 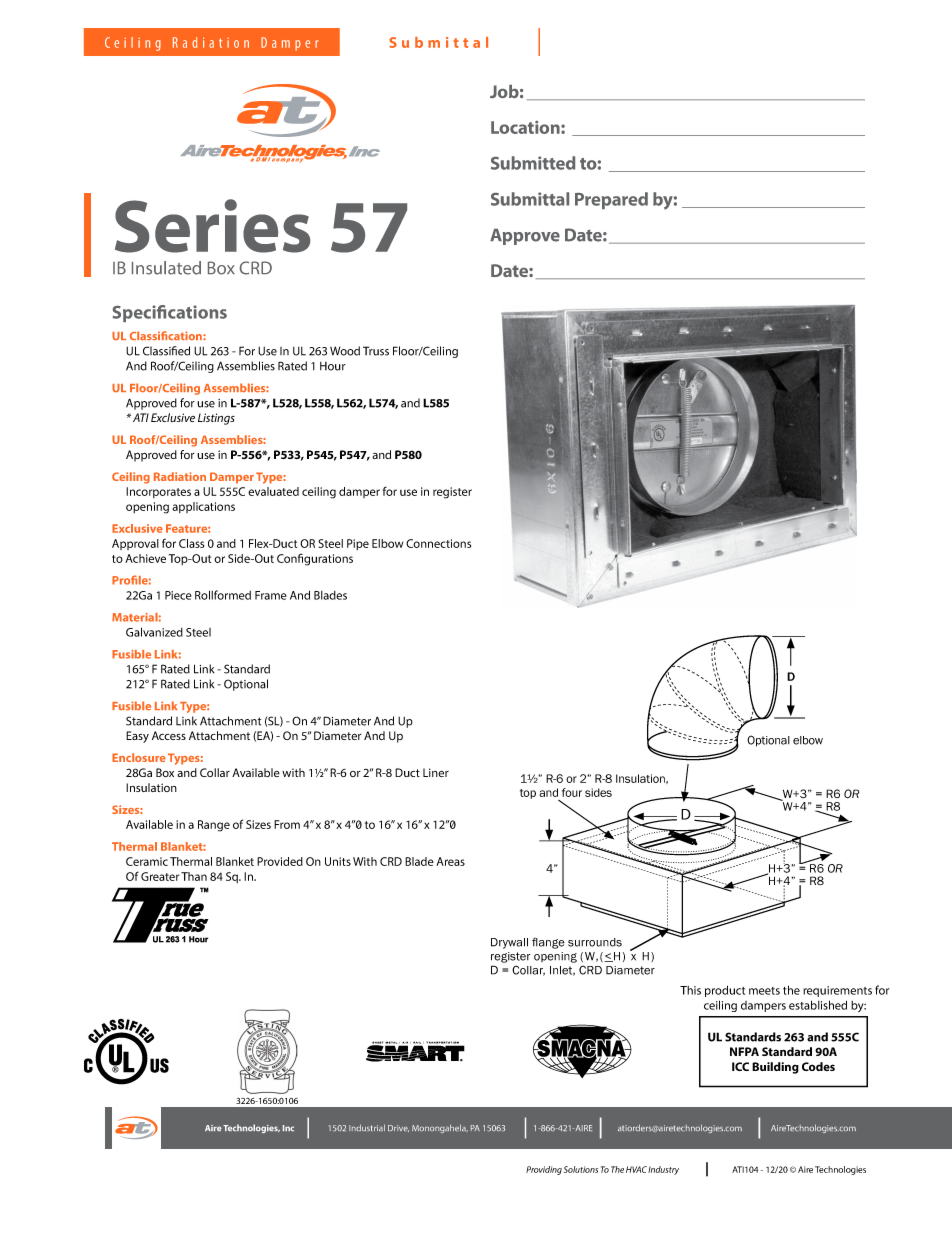 I want to click on Galvanized, so click(x=154, y=632).
